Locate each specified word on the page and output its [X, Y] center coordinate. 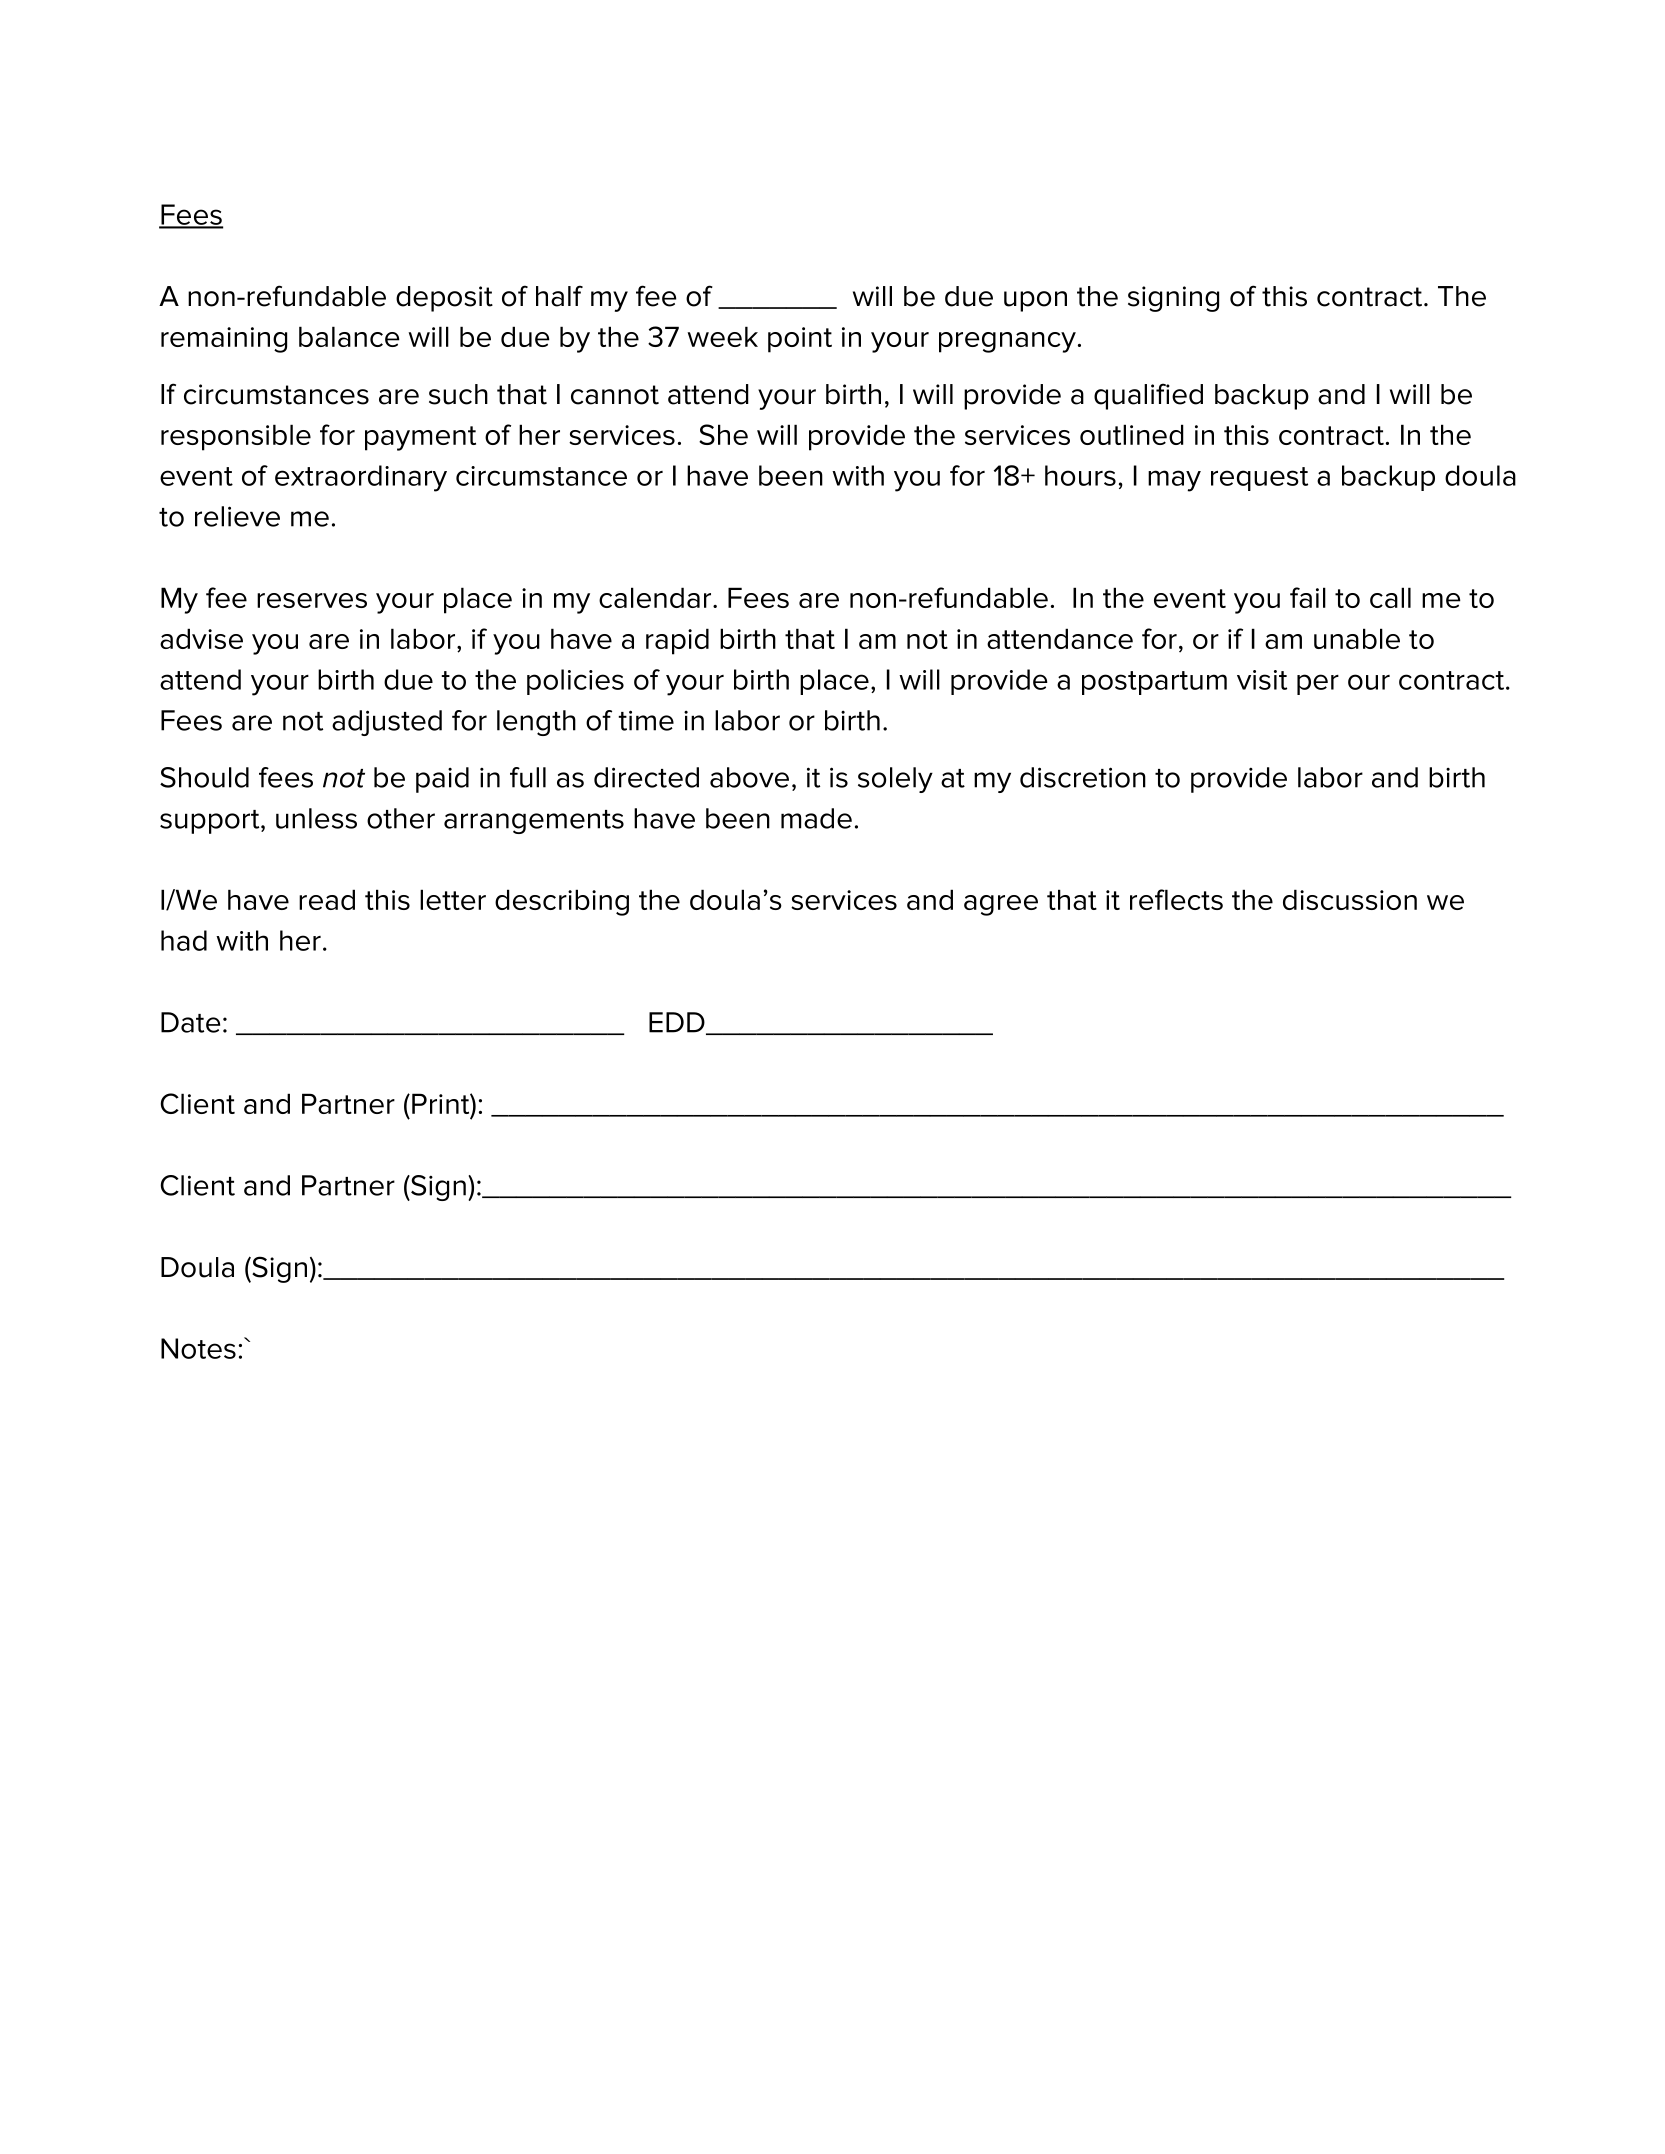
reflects [1176, 899]
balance [349, 336]
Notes [198, 1348]
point [800, 340]
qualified [1148, 396]
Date [190, 1022]
